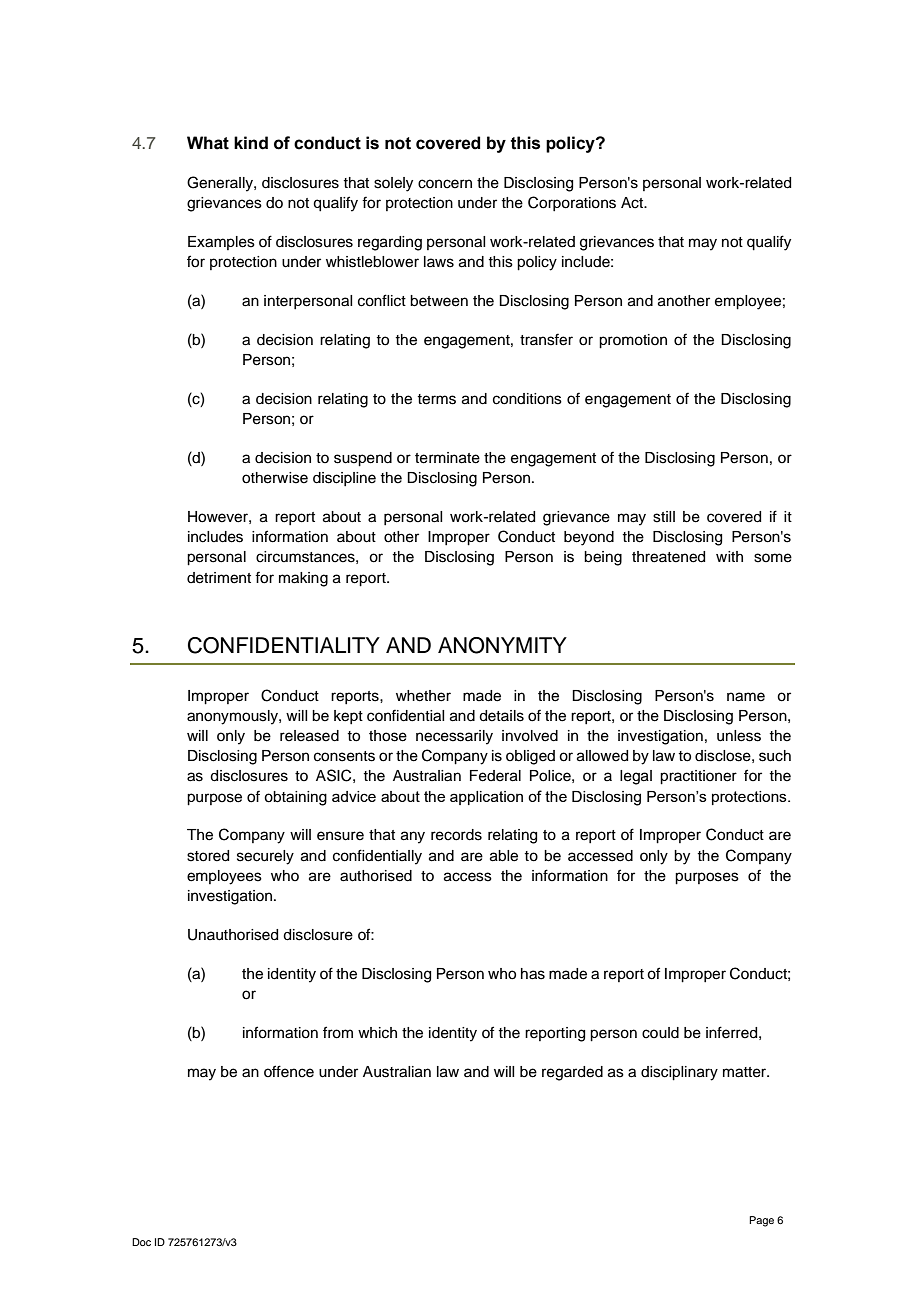 This document has height=1308, width=924. I want to click on Corporations, so click(572, 203).
